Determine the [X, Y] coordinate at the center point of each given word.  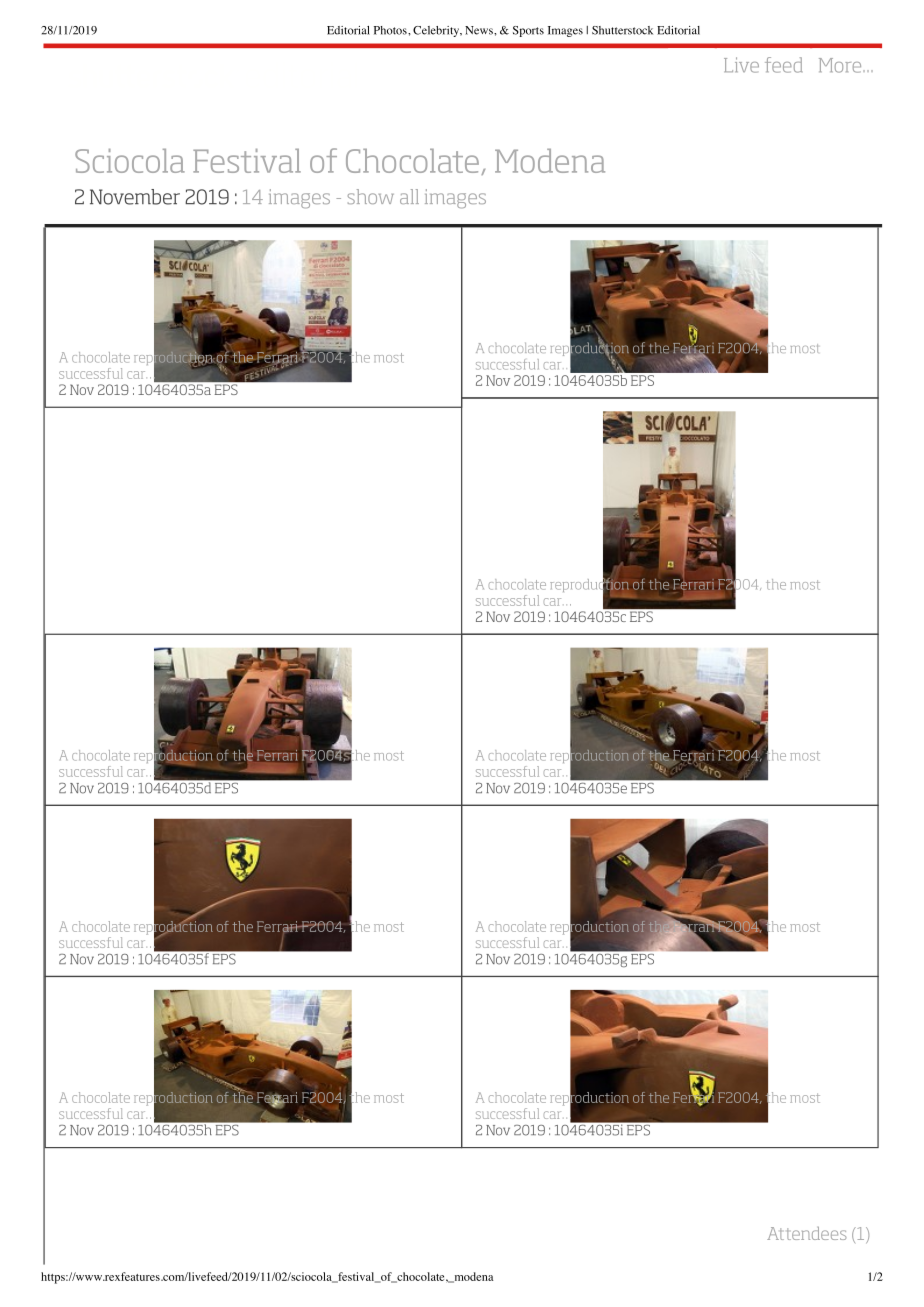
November [135, 197]
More [841, 65]
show [371, 196]
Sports [528, 31]
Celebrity [437, 31]
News [480, 30]
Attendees [807, 1233]
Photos [391, 30]
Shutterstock [622, 30]
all [409, 196]
